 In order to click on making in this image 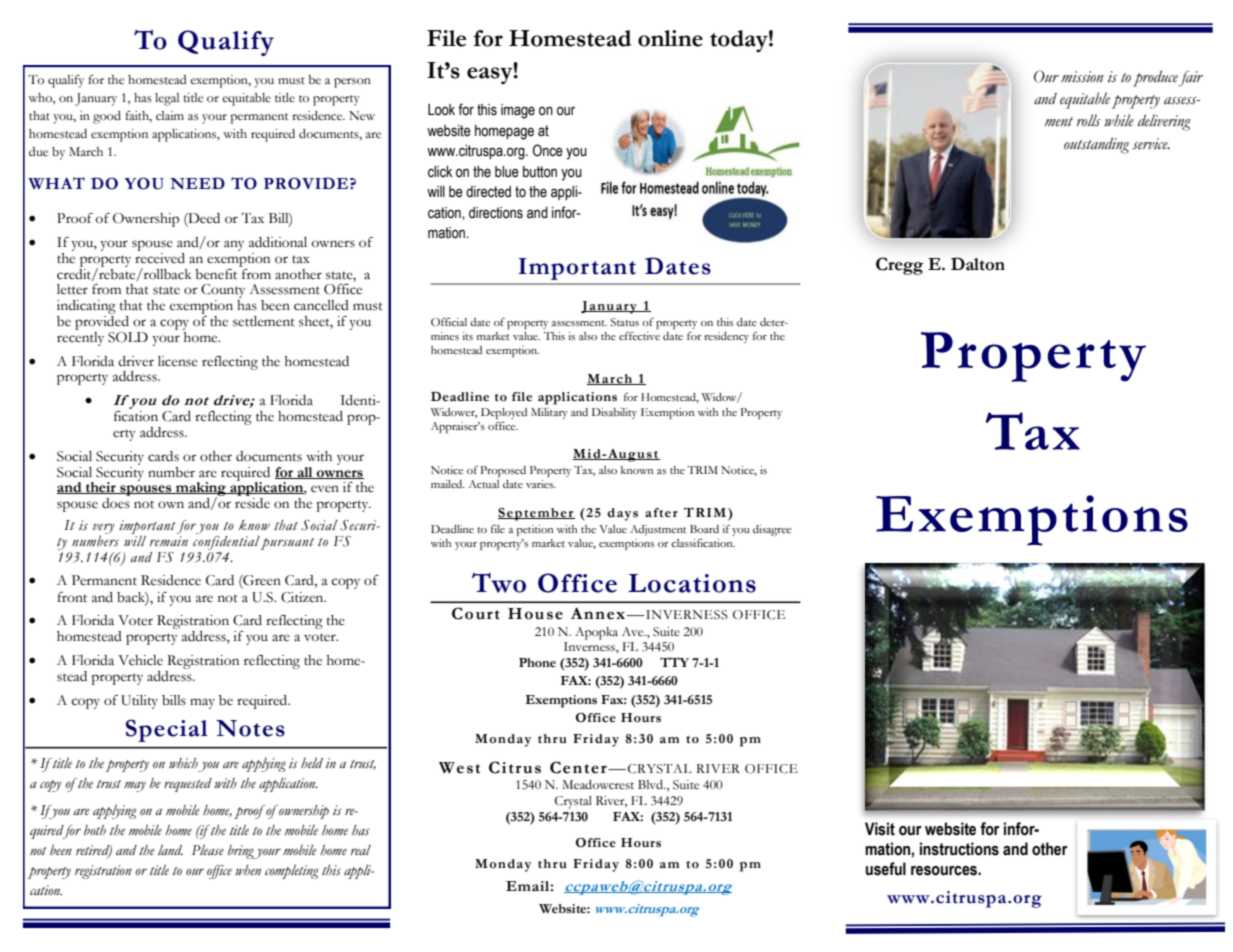, I will do `click(201, 490)`.
